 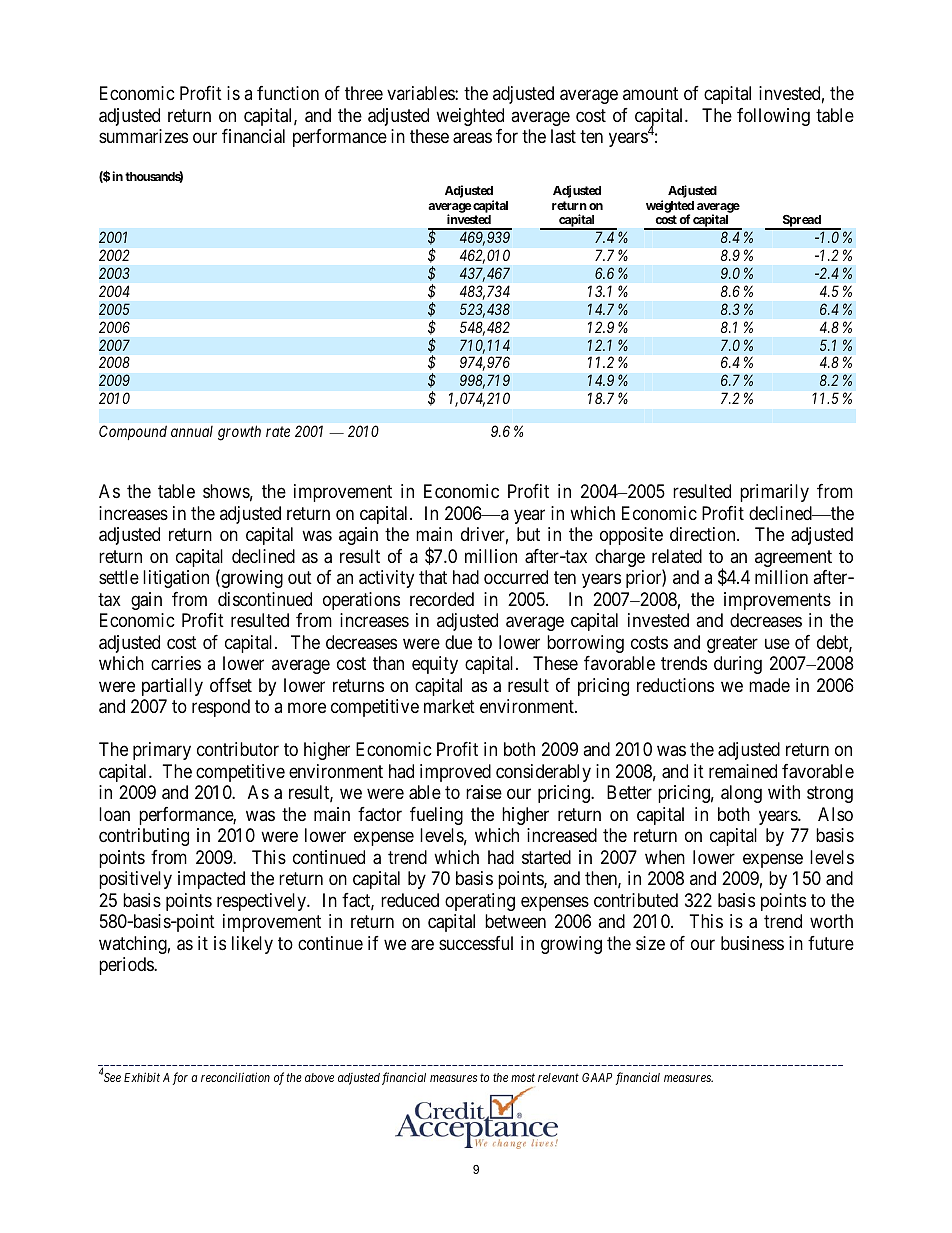 I want to click on above, so click(x=319, y=1077).
